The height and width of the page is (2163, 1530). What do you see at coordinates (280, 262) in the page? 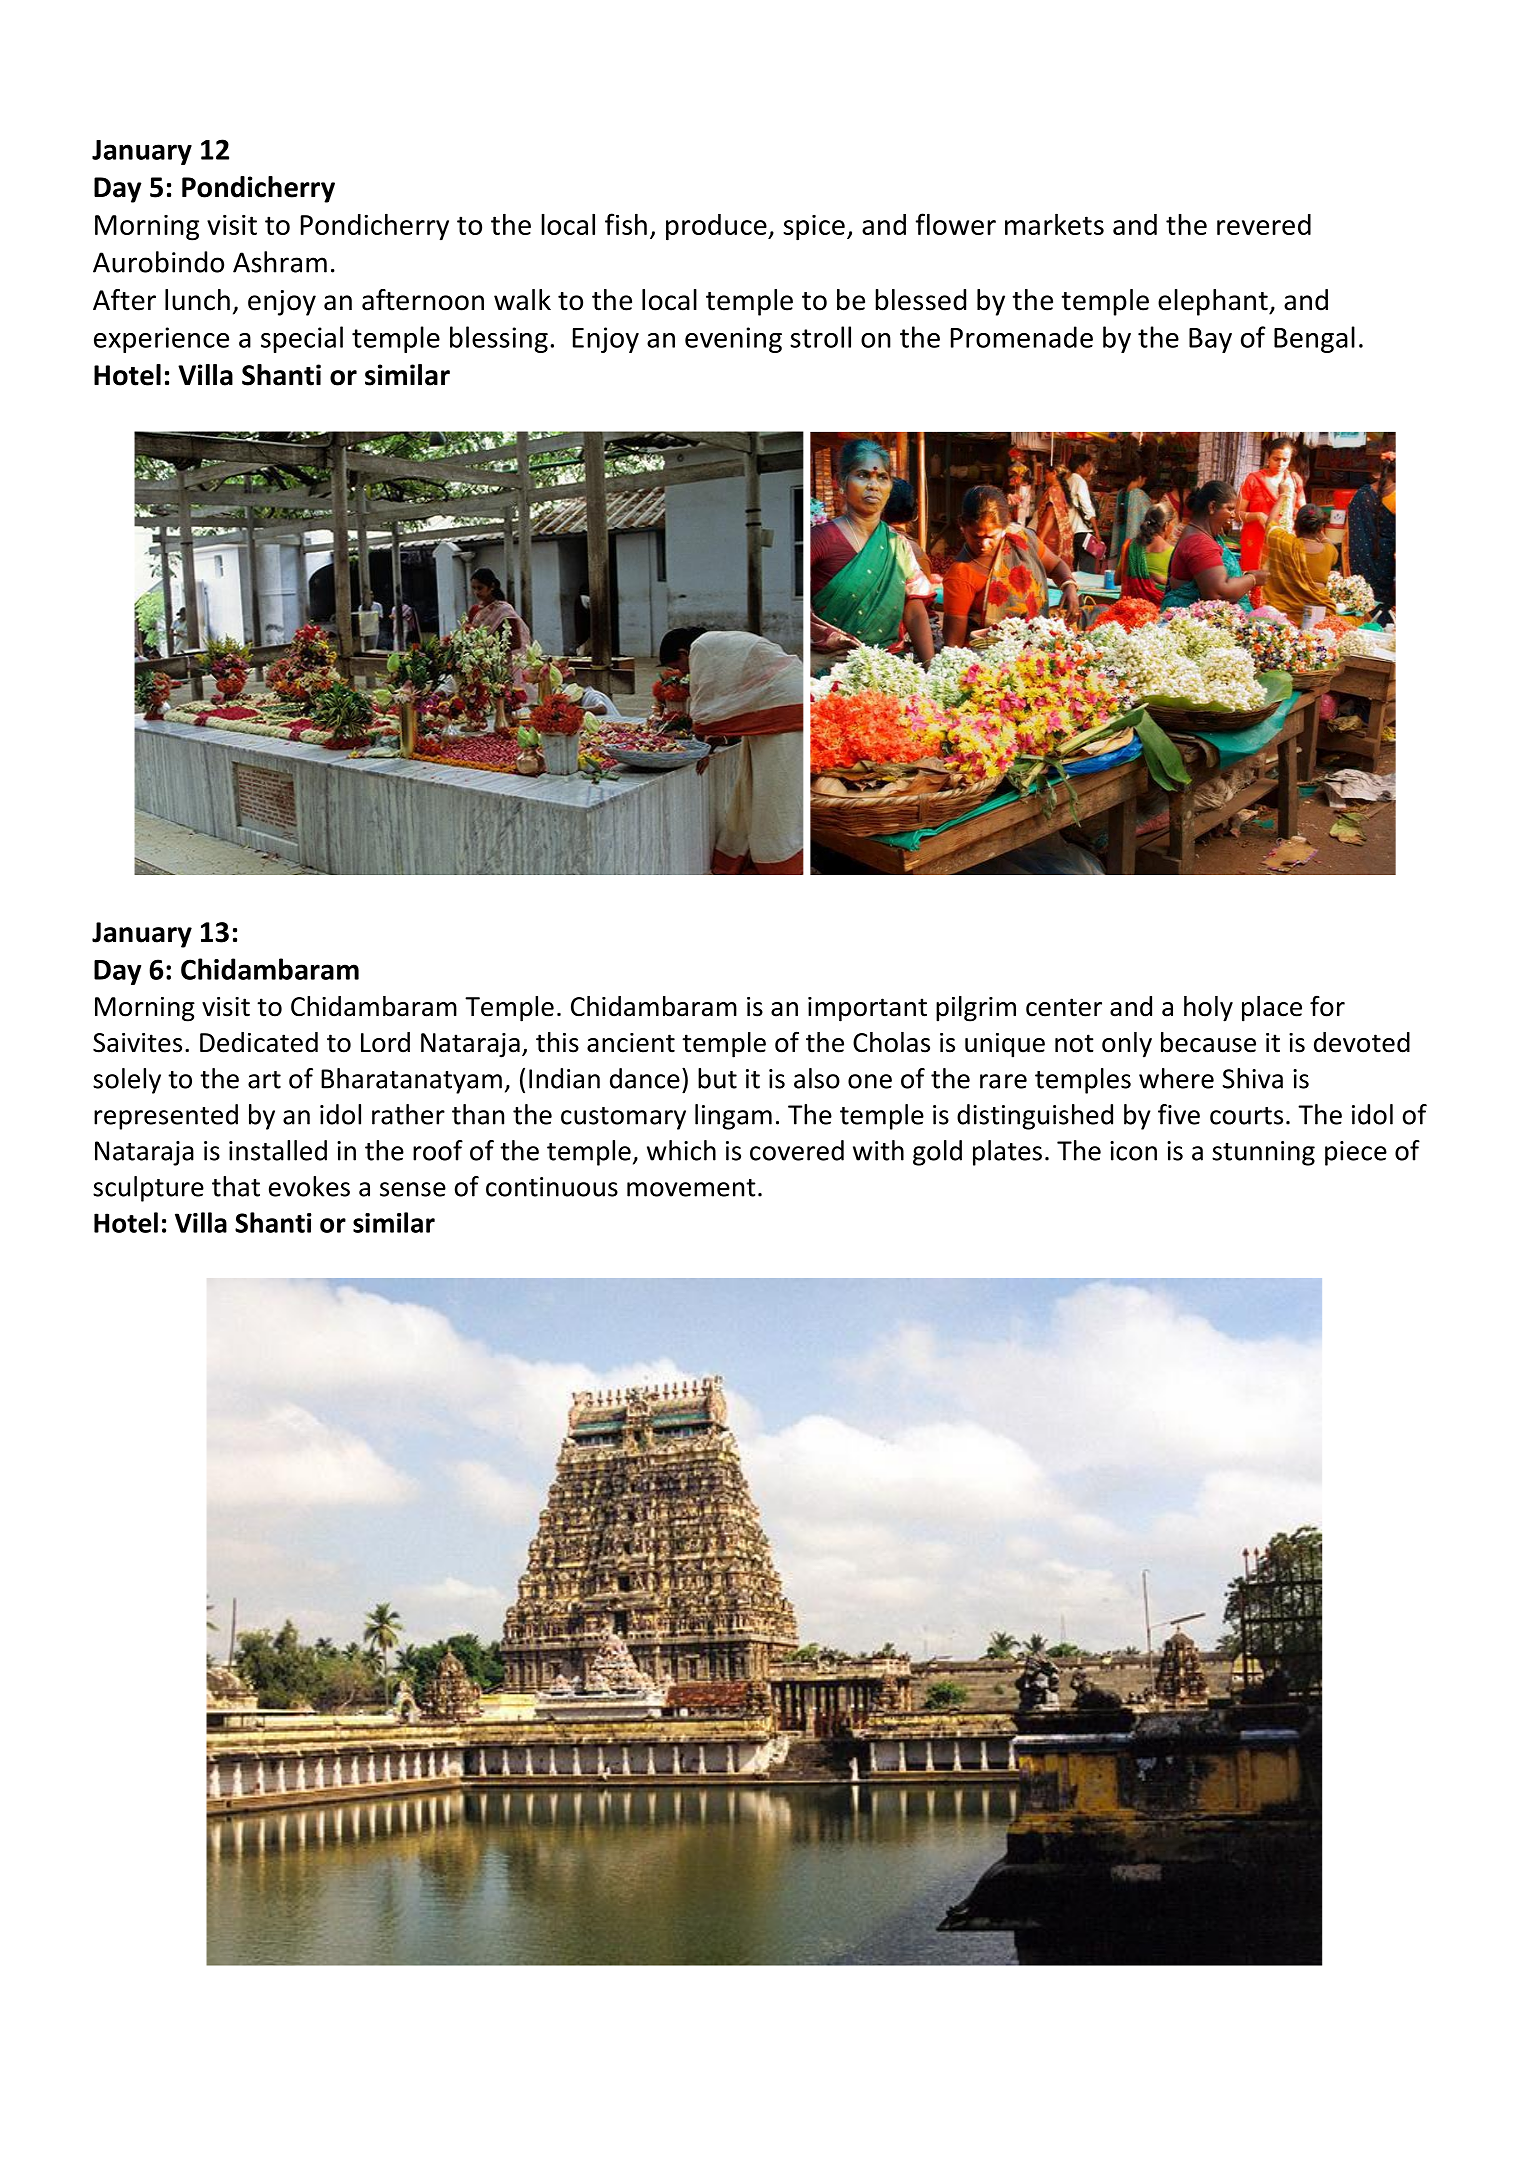
I see `Ashram` at bounding box center [280, 262].
